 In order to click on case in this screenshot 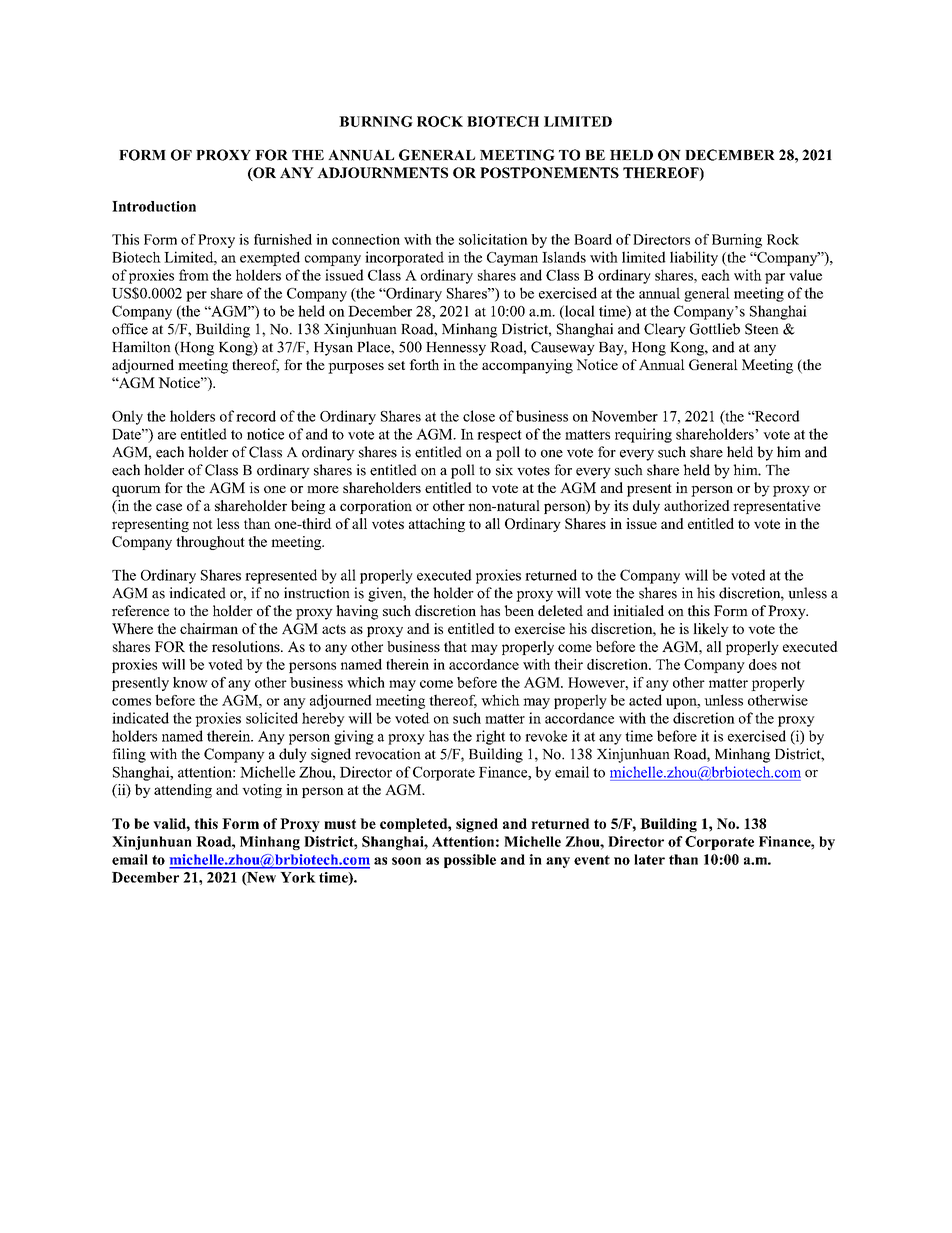, I will do `click(169, 507)`.
